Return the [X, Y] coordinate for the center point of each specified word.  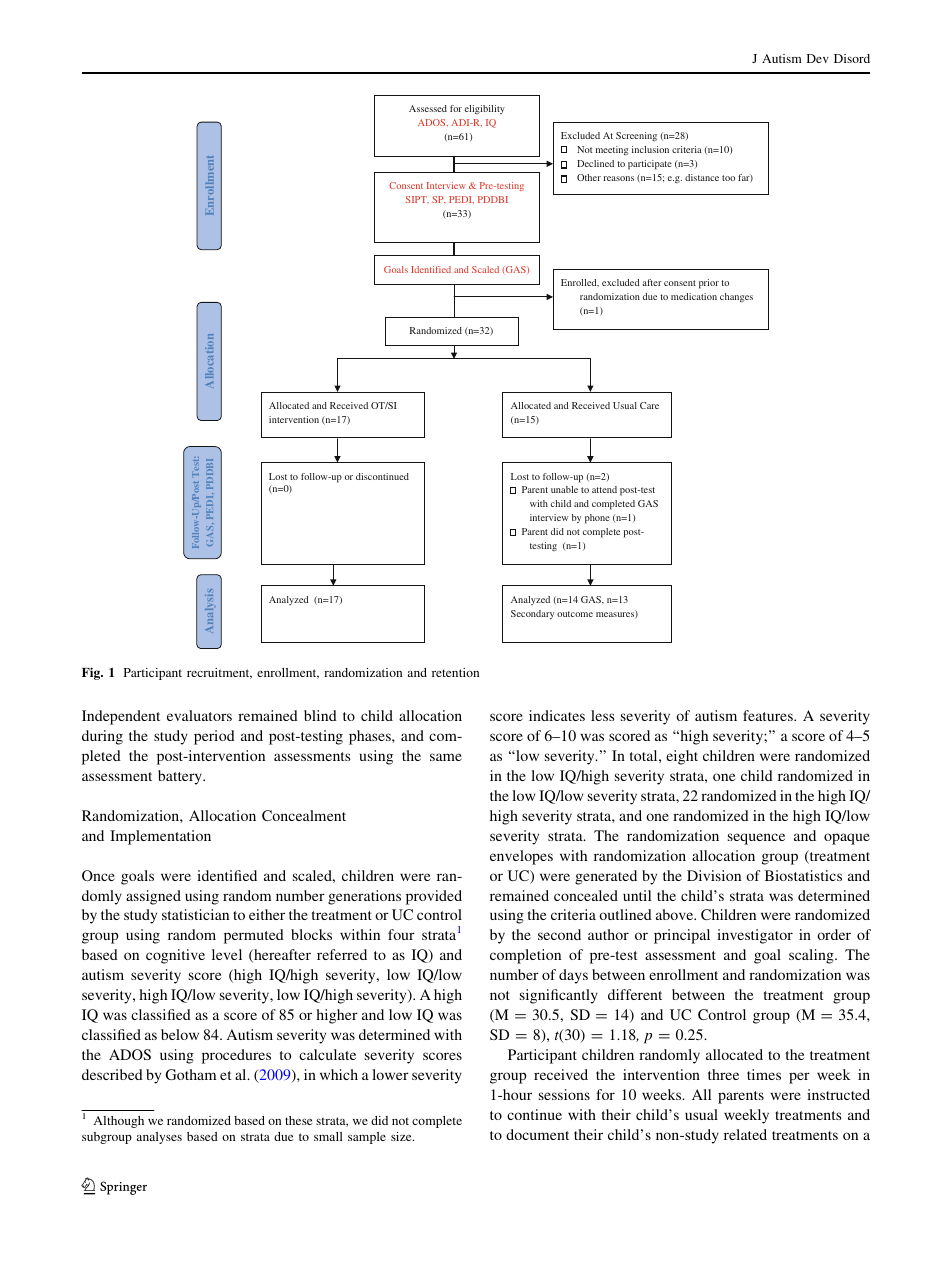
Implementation [160, 837]
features [769, 715]
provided [434, 897]
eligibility [485, 109]
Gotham [190, 1074]
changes [736, 298]
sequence [756, 839]
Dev [818, 58]
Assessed [428, 108]
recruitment [219, 673]
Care [649, 405]
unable [564, 489]
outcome [575, 614]
